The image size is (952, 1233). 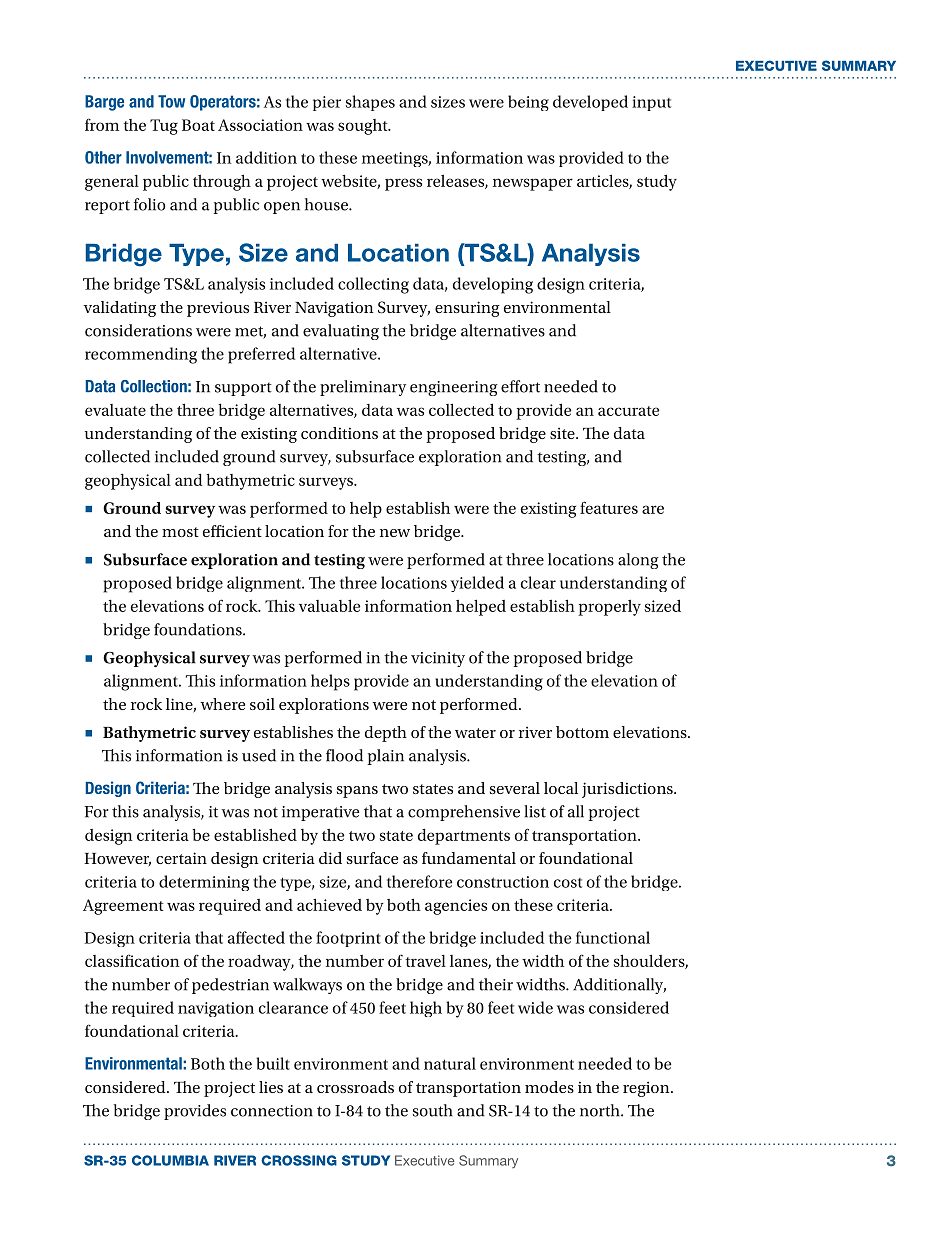 I want to click on cost, so click(x=568, y=883).
